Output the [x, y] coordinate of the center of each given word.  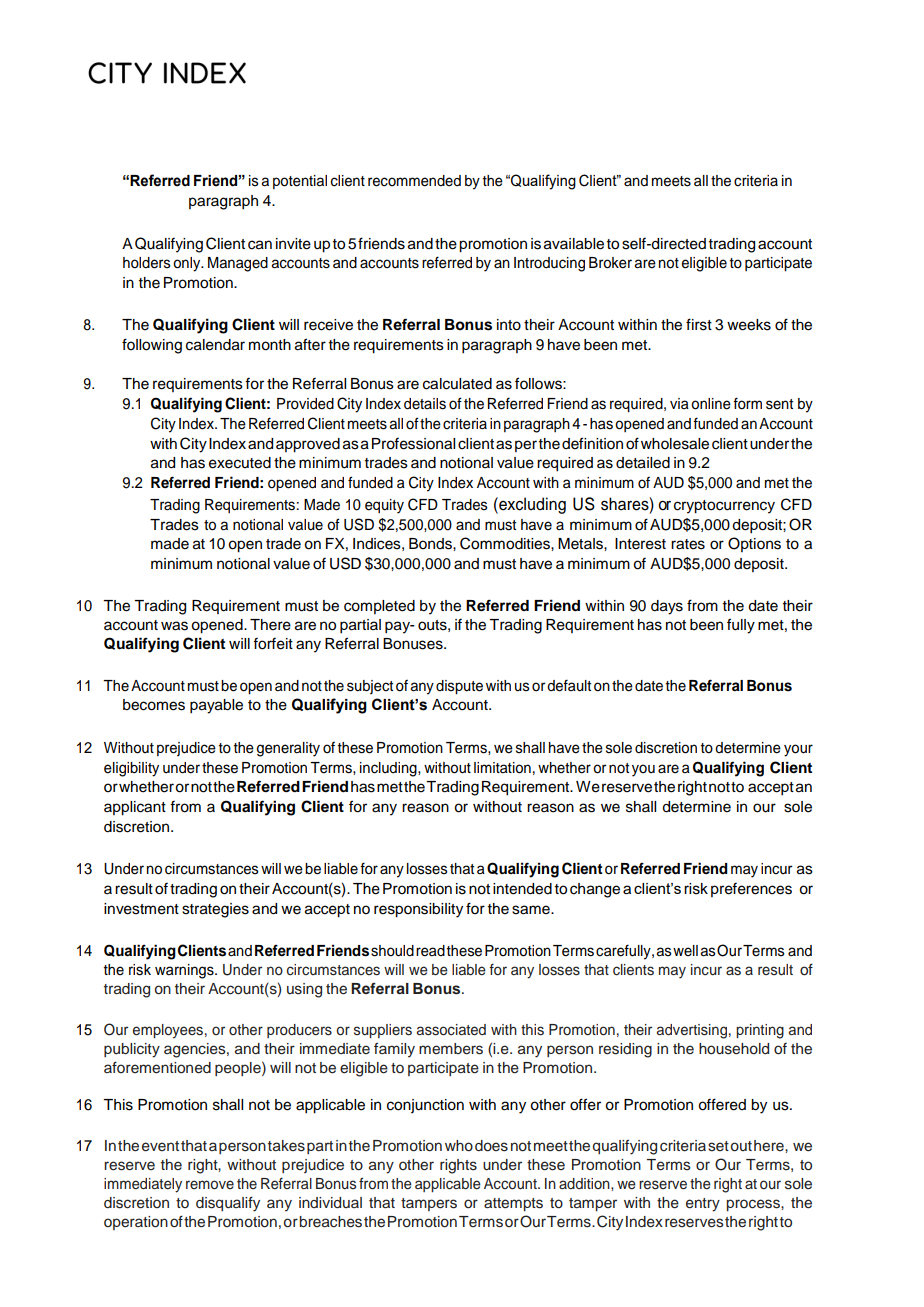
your [798, 750]
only [188, 264]
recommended [414, 181]
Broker [610, 263]
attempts [513, 1204]
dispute [459, 687]
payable [216, 706]
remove [210, 1185]
